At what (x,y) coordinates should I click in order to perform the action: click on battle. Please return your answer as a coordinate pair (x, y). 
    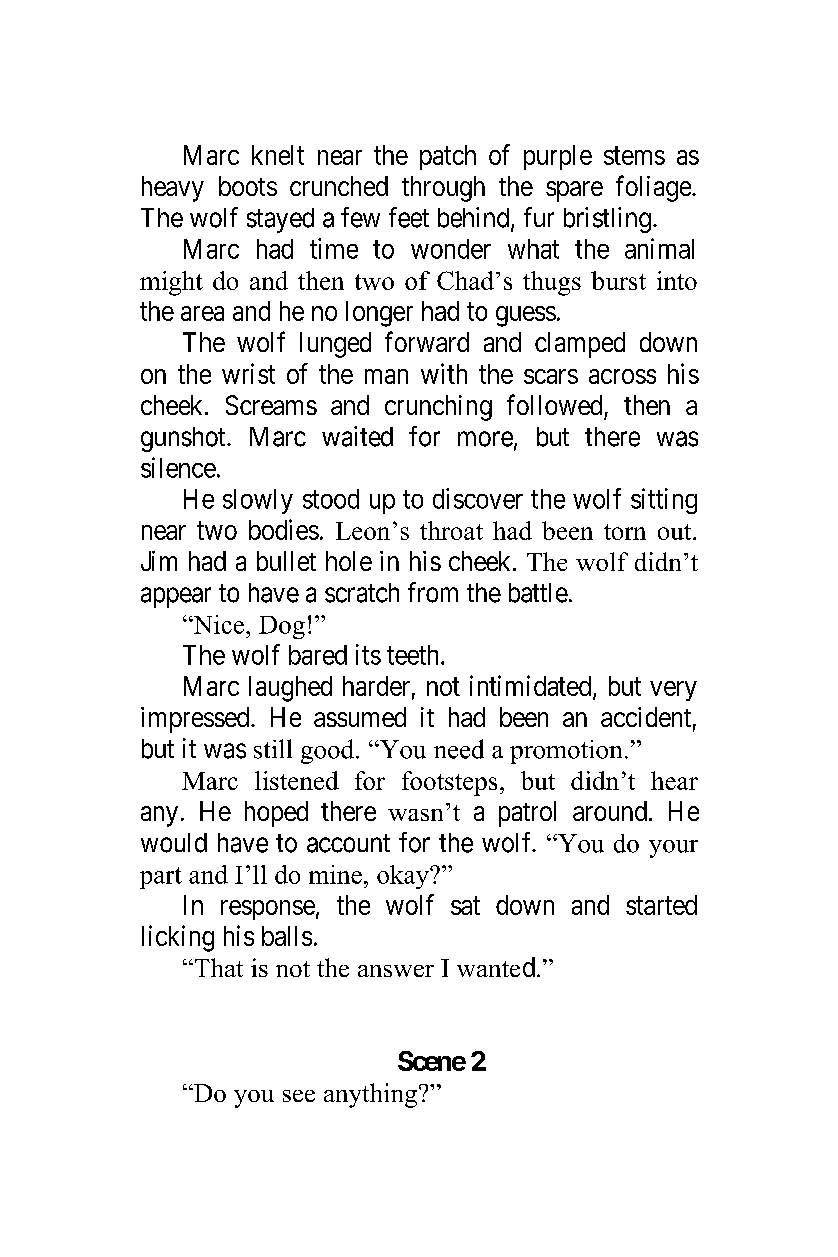
    Looking at the image, I should click on (538, 593).
